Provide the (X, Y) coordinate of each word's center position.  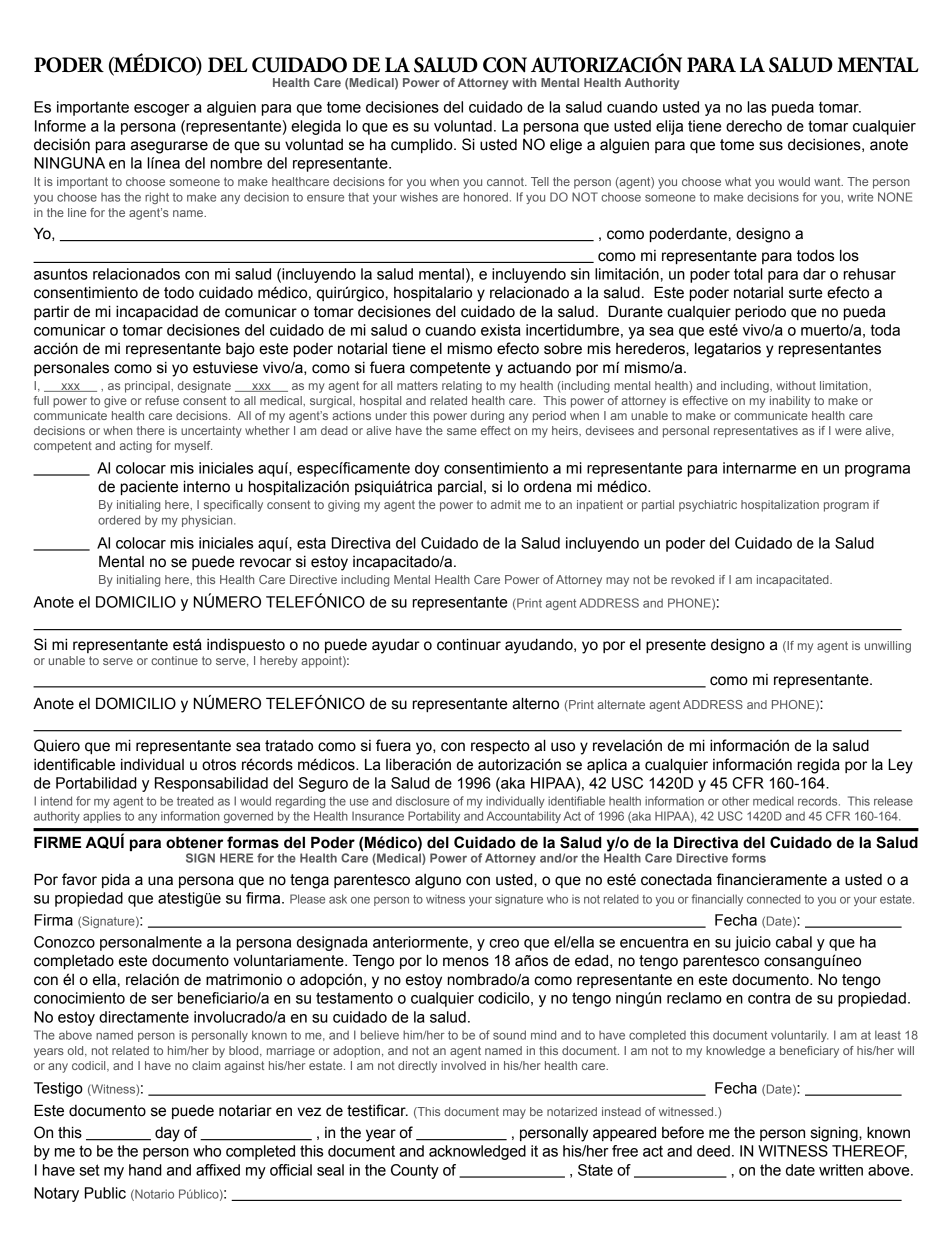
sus (771, 146)
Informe (60, 126)
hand (145, 1170)
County (415, 1171)
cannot (506, 181)
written (841, 1170)
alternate (621, 704)
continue (174, 660)
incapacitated (794, 581)
